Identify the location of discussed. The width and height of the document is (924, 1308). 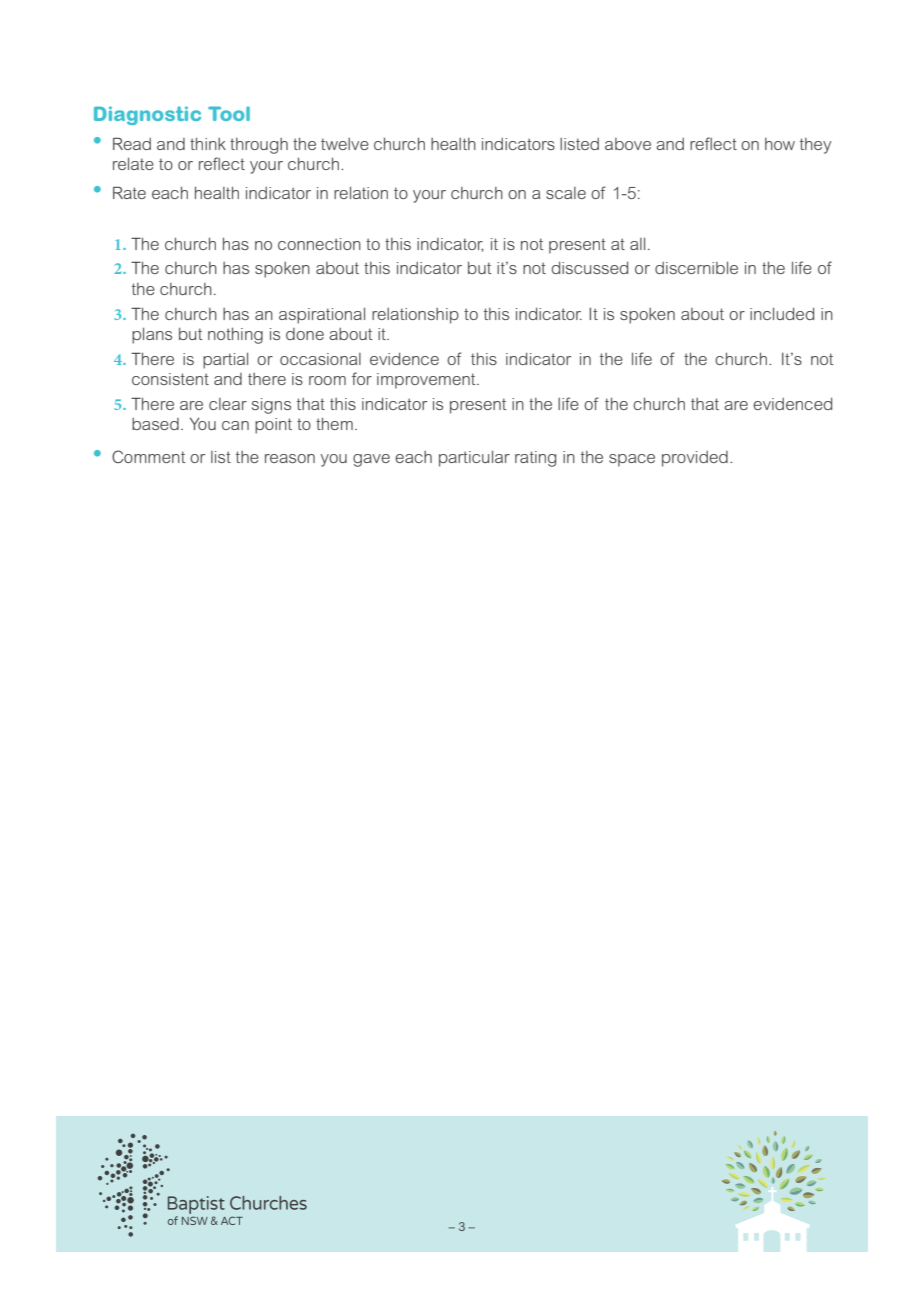
(589, 267).
